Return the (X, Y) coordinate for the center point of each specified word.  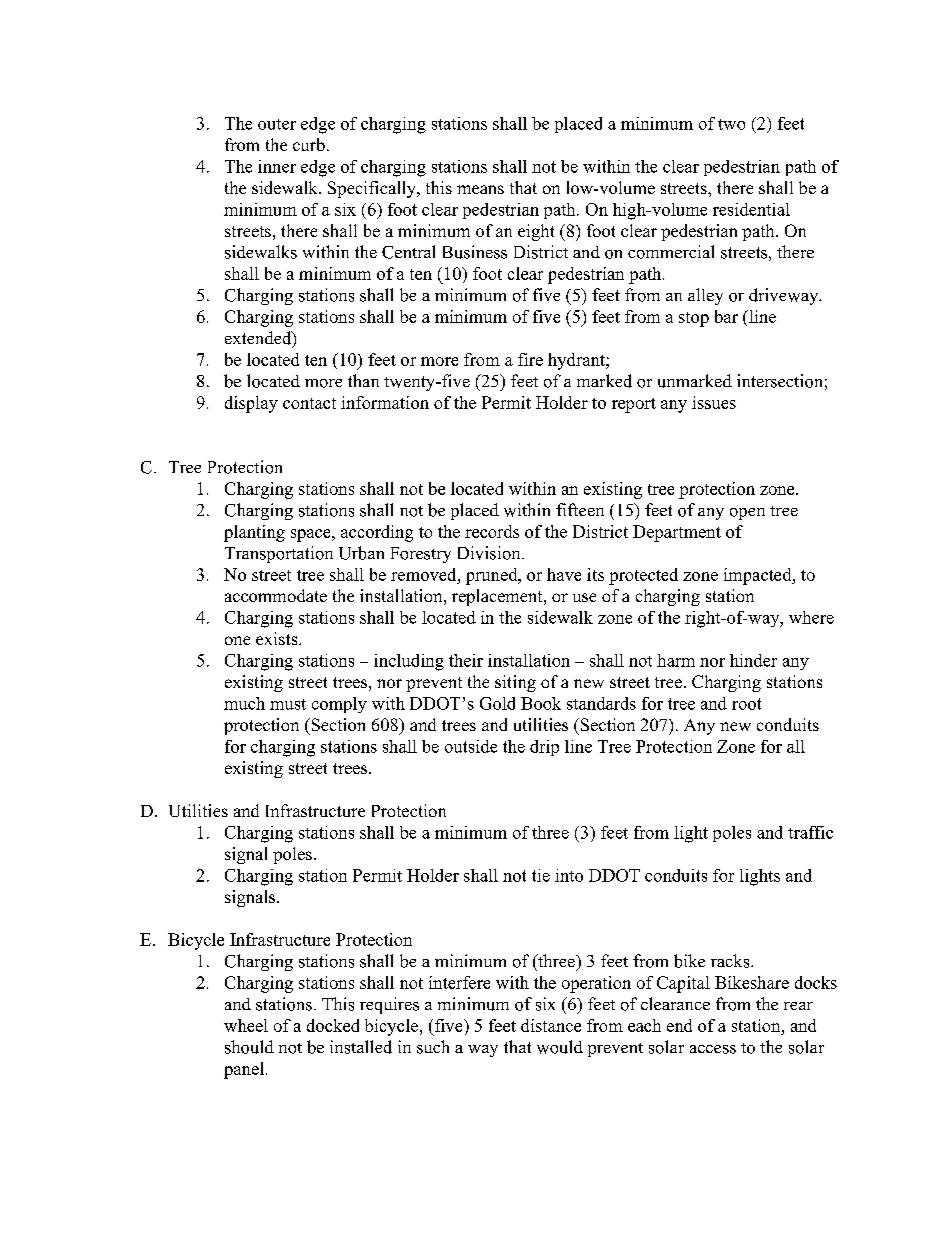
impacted (759, 576)
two (731, 124)
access (713, 1049)
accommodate (276, 595)
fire (530, 359)
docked (333, 1025)
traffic (810, 832)
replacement (498, 597)
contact (309, 403)
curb (309, 144)
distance (551, 1025)
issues (714, 402)
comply (339, 705)
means (480, 189)
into (569, 875)
